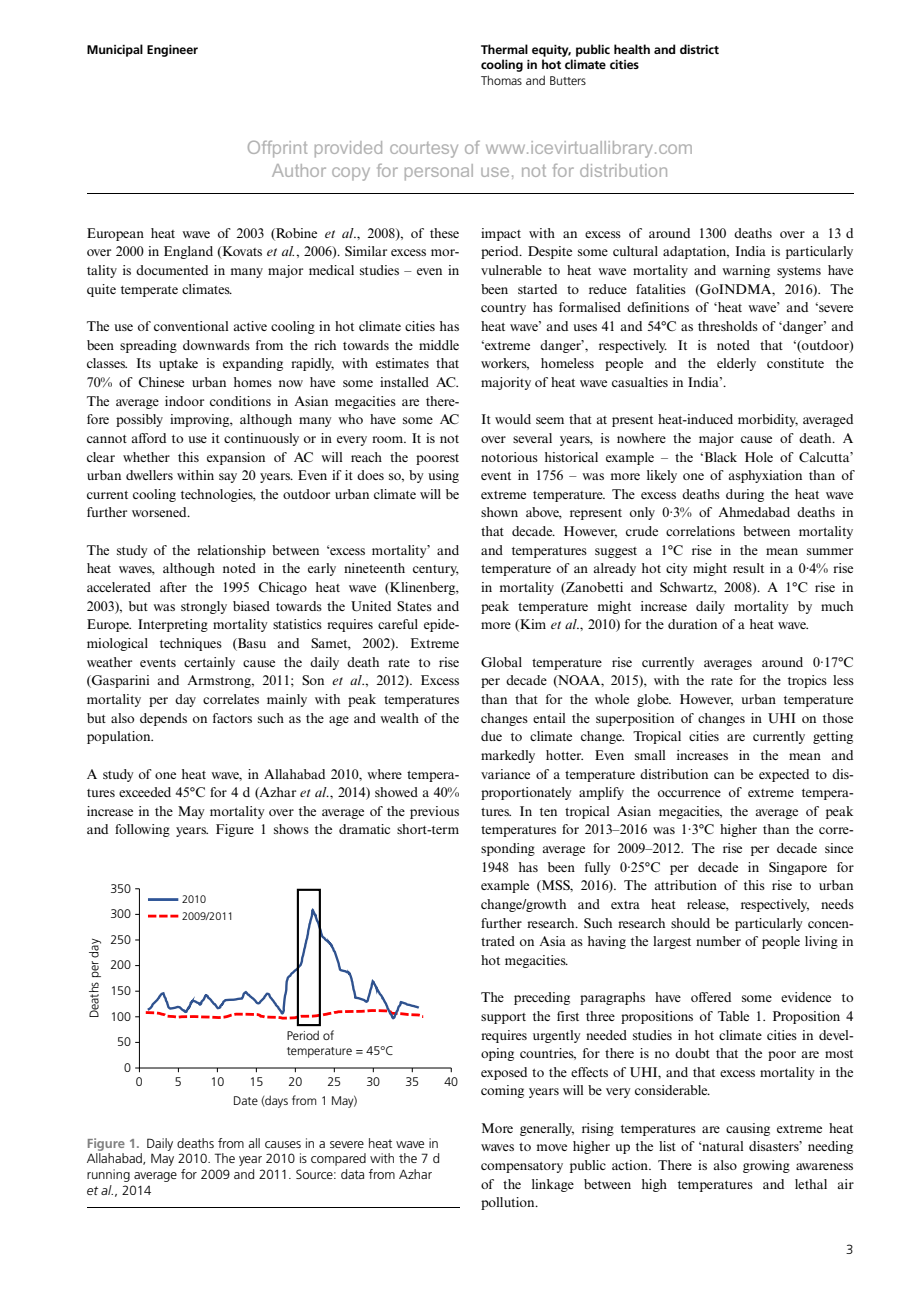  I want to click on morbidity, so click(768, 420).
